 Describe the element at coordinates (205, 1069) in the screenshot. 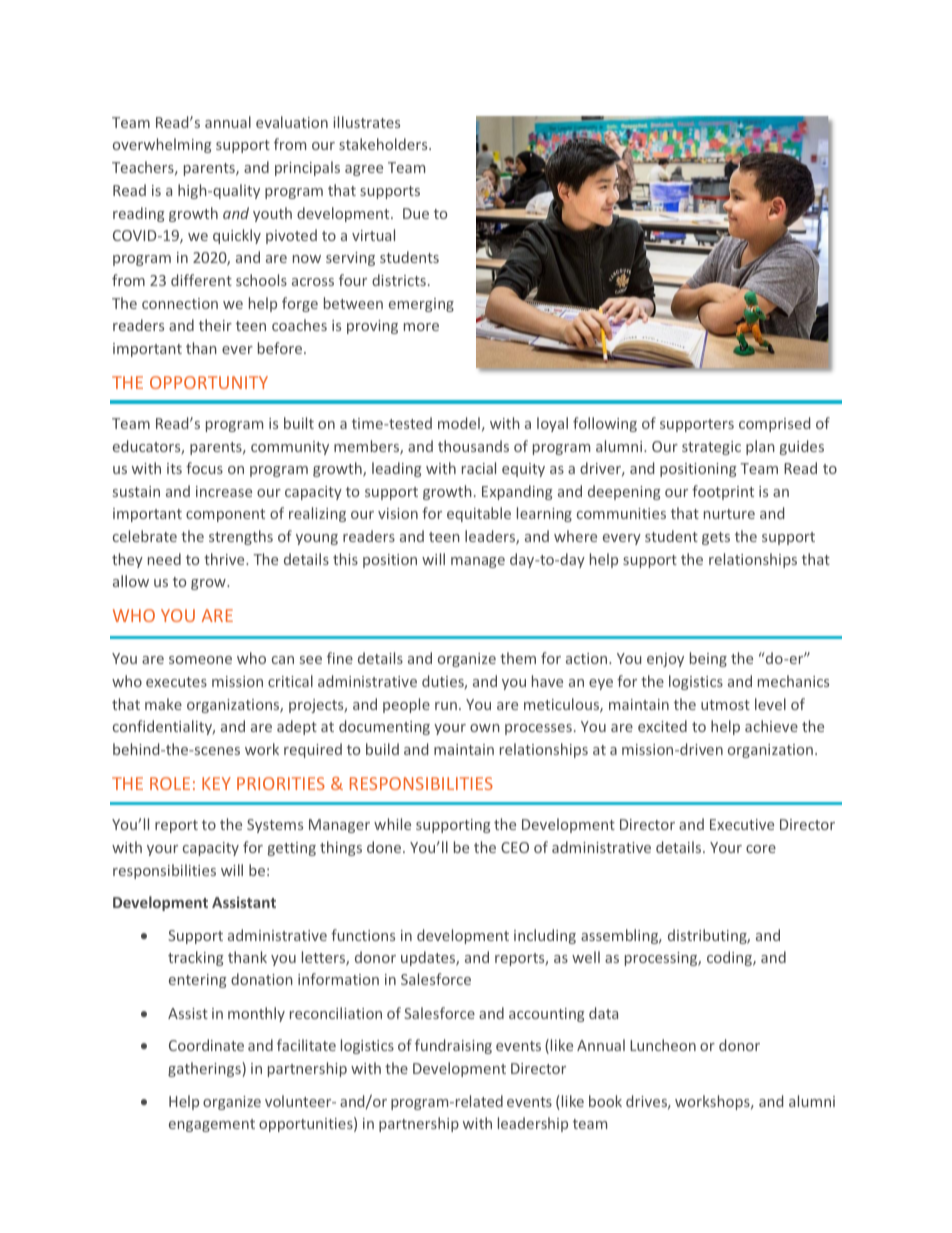

I see `gatherings` at that location.
